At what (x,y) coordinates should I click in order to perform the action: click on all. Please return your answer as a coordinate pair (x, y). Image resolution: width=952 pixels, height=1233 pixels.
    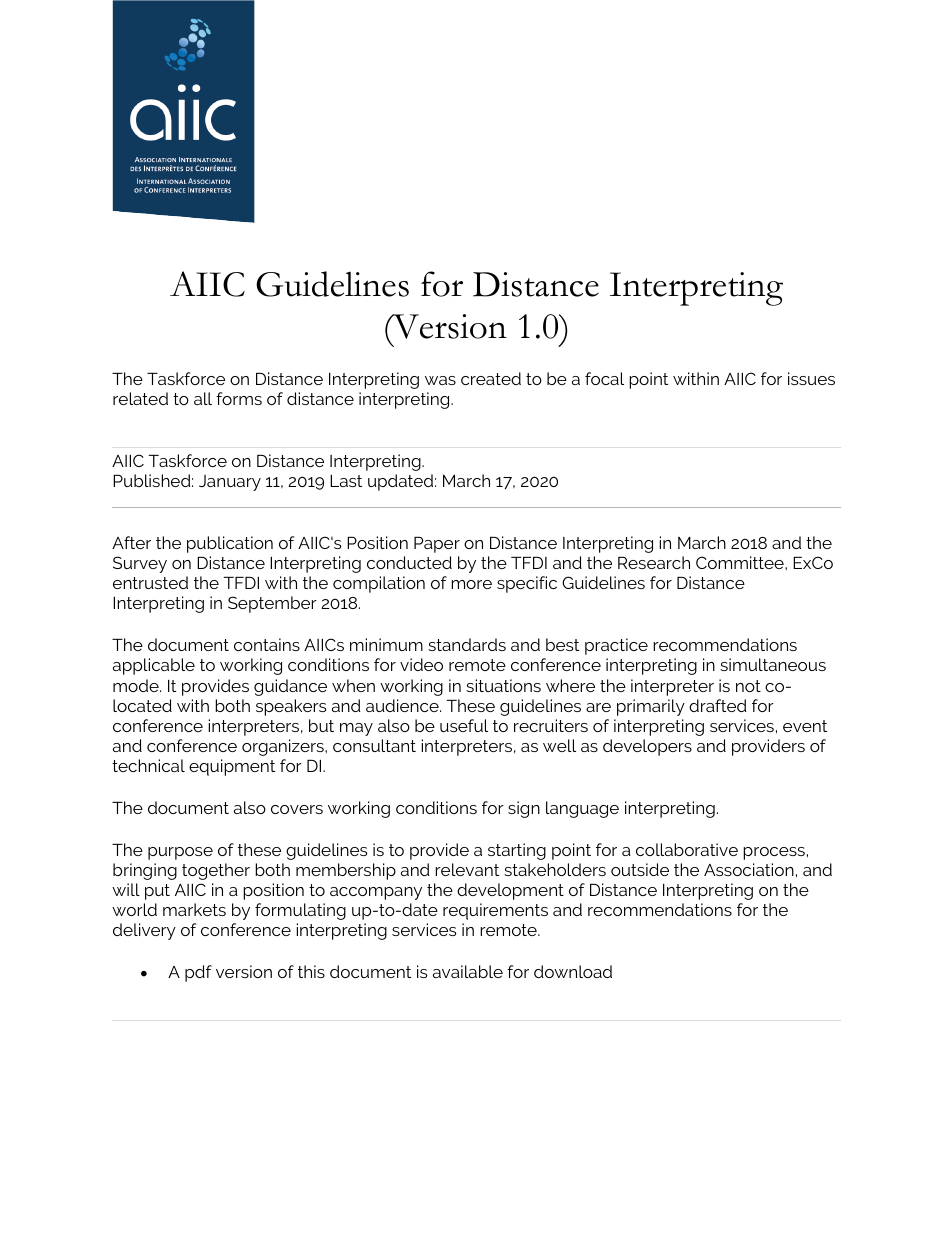
    Looking at the image, I should click on (203, 398).
